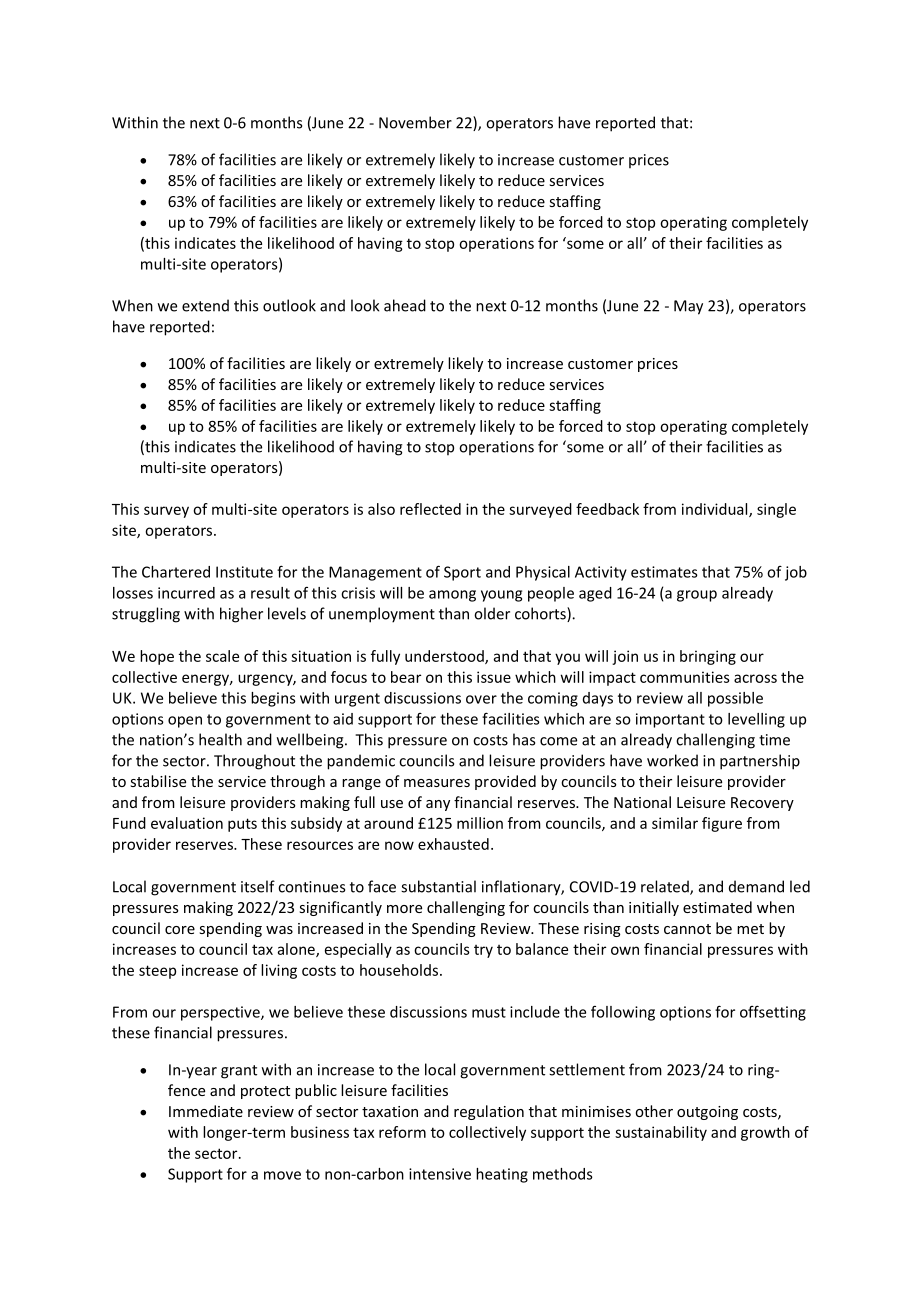 This screenshot has width=924, height=1308. I want to click on May, so click(688, 307).
